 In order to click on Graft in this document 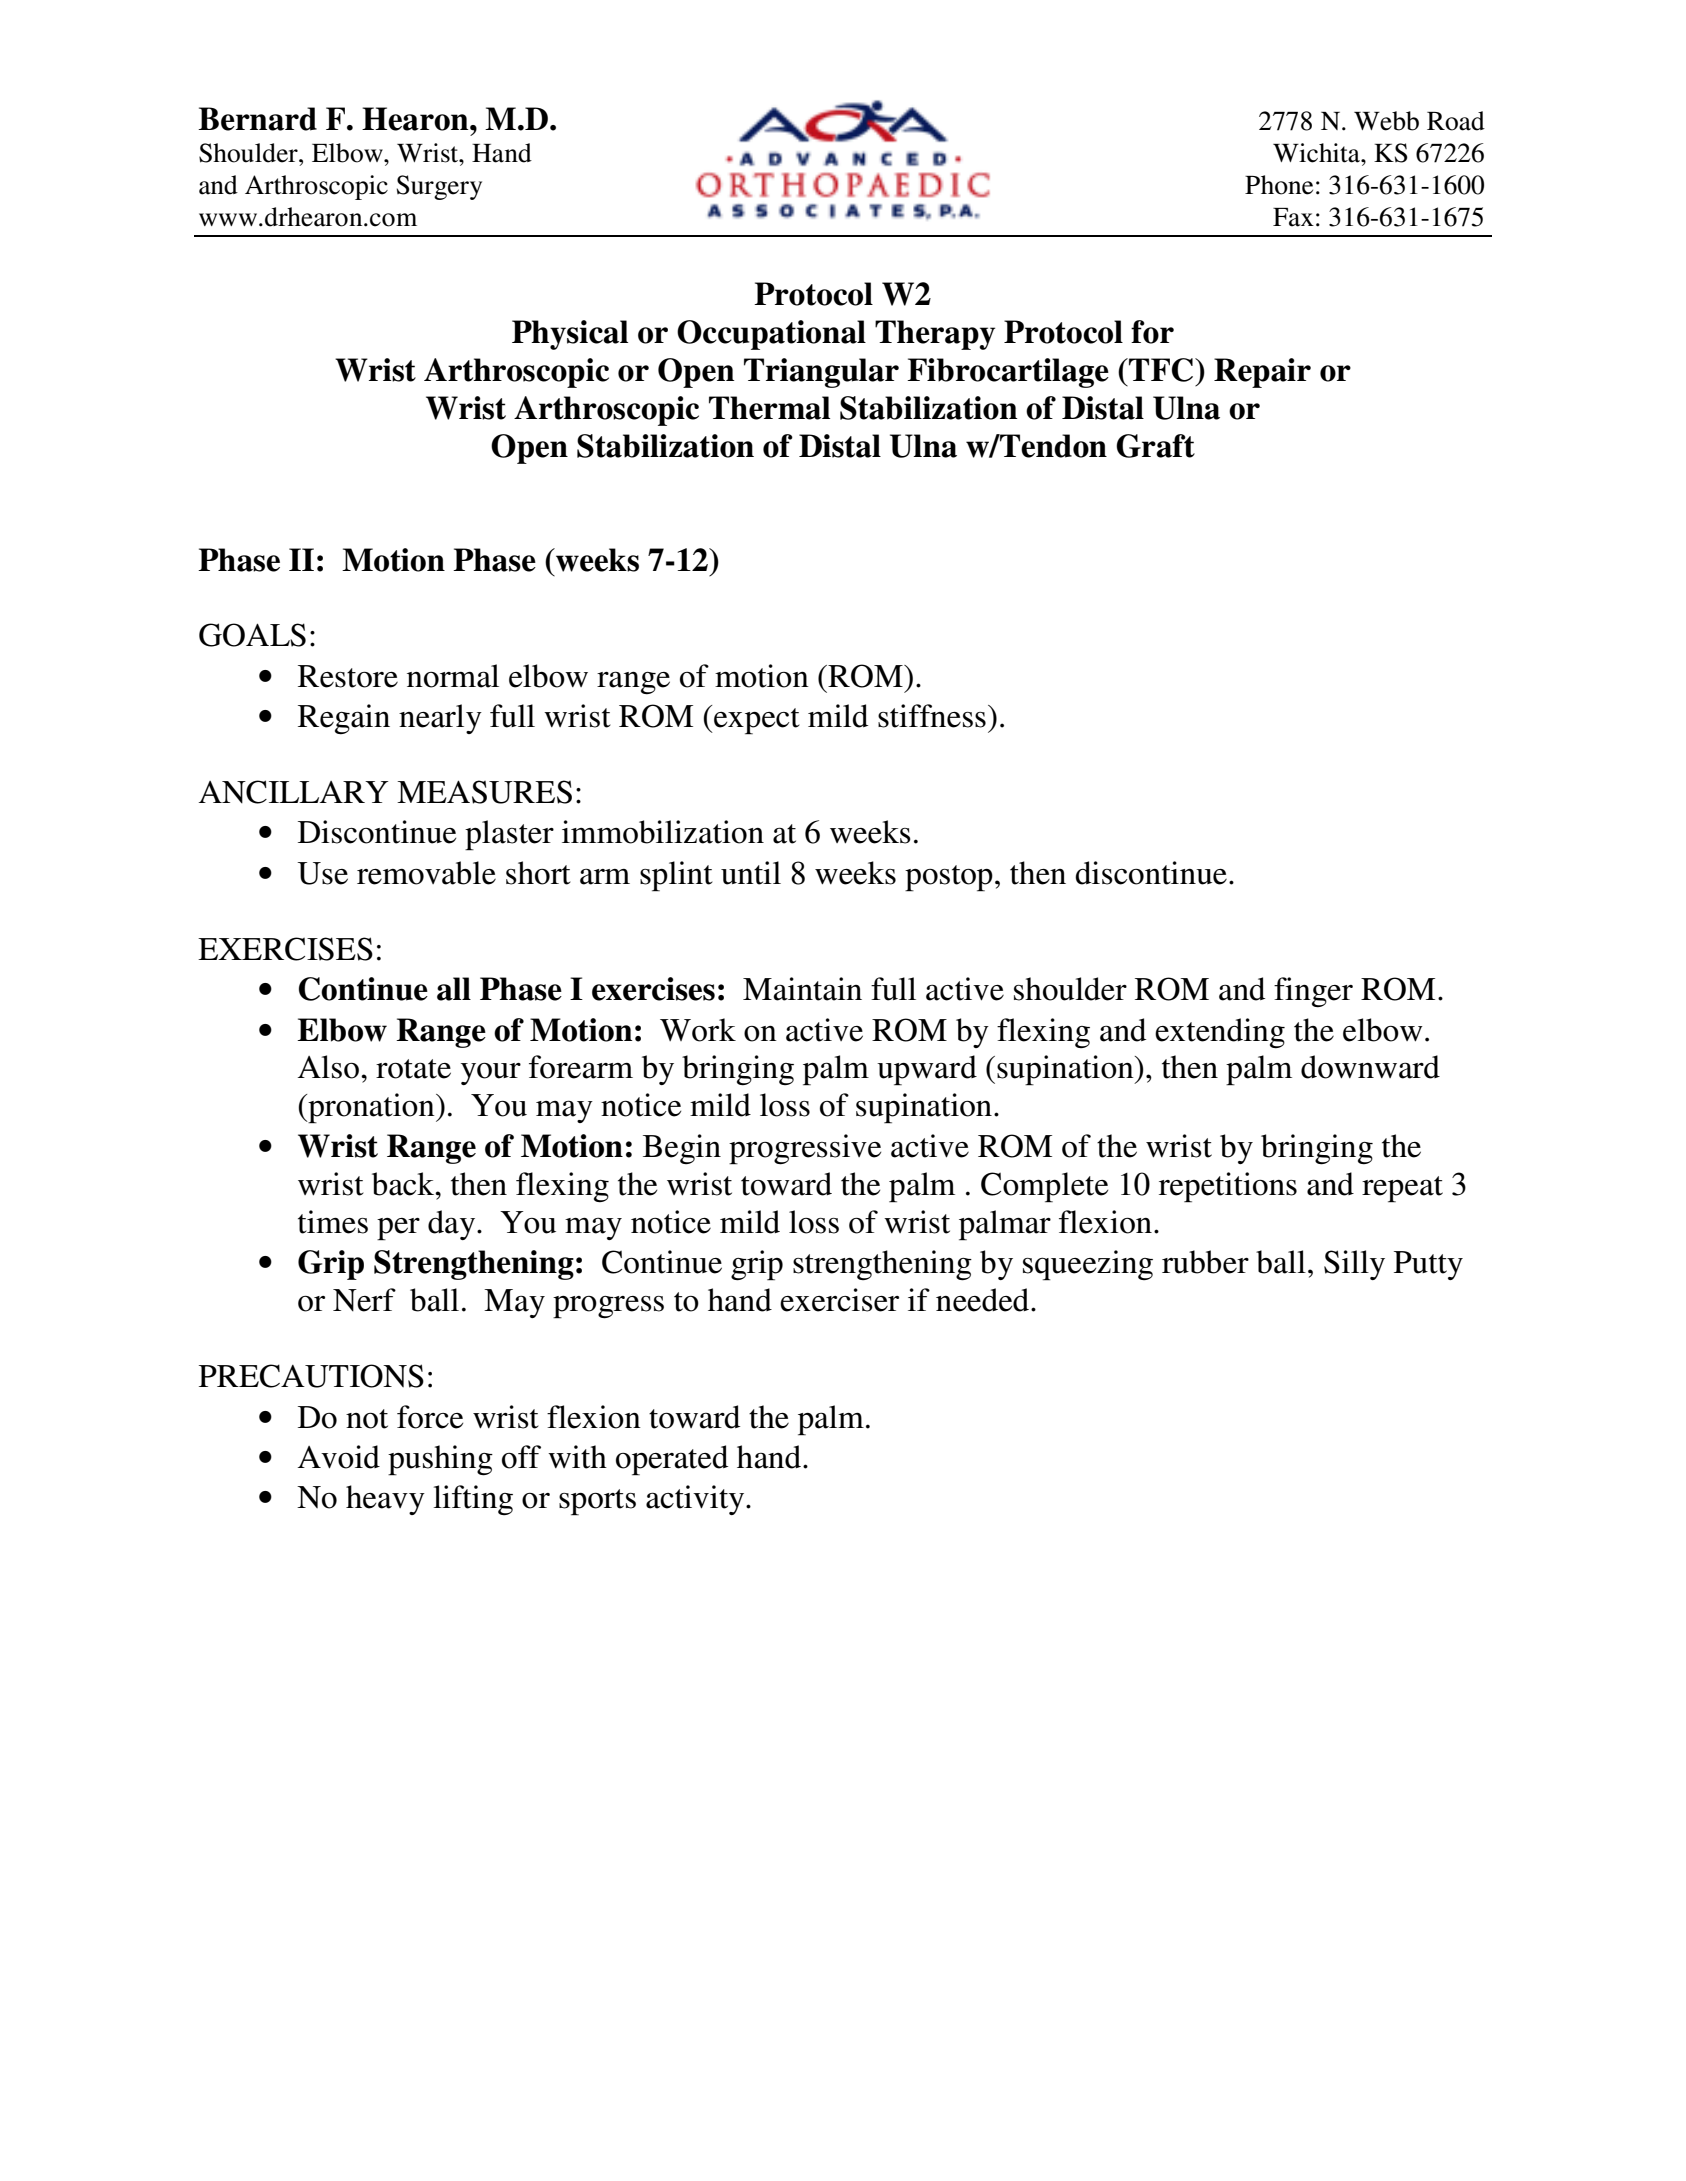, I will do `click(1155, 446)`.
